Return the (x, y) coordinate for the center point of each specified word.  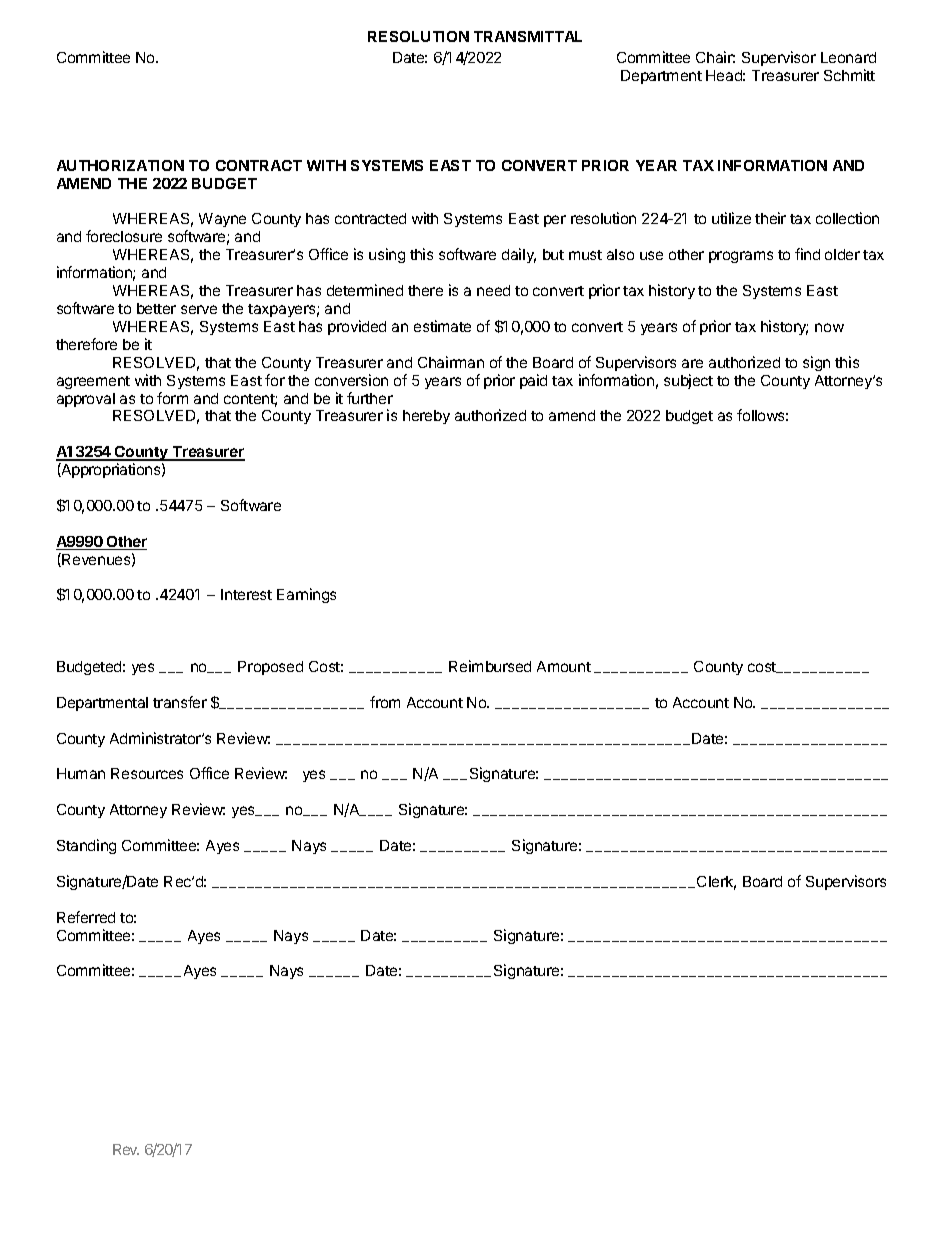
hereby (426, 417)
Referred (86, 917)
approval (86, 400)
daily (519, 255)
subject (688, 381)
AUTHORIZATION (120, 165)
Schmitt (849, 75)
